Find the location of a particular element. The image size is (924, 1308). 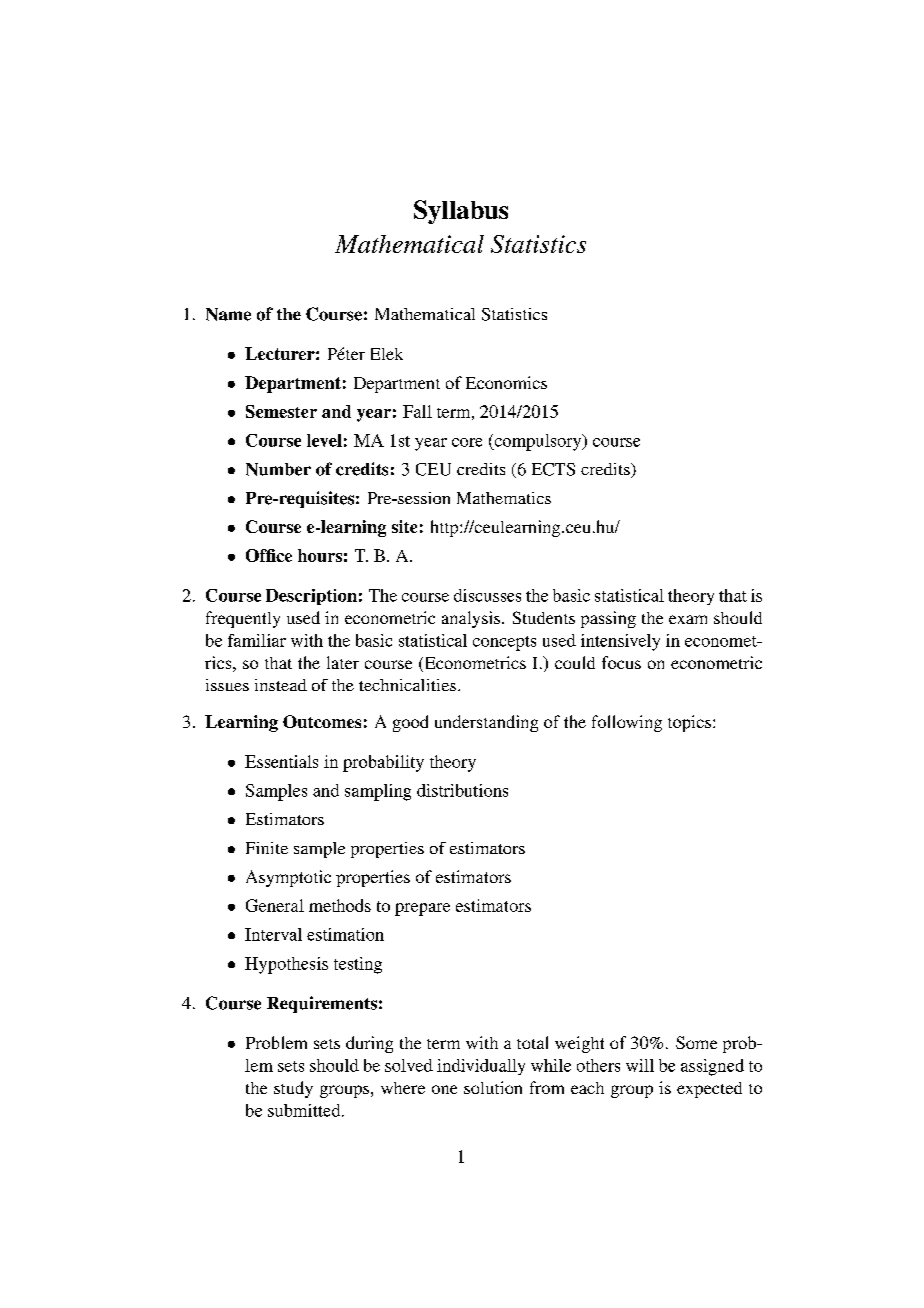

following is located at coordinates (627, 723).
